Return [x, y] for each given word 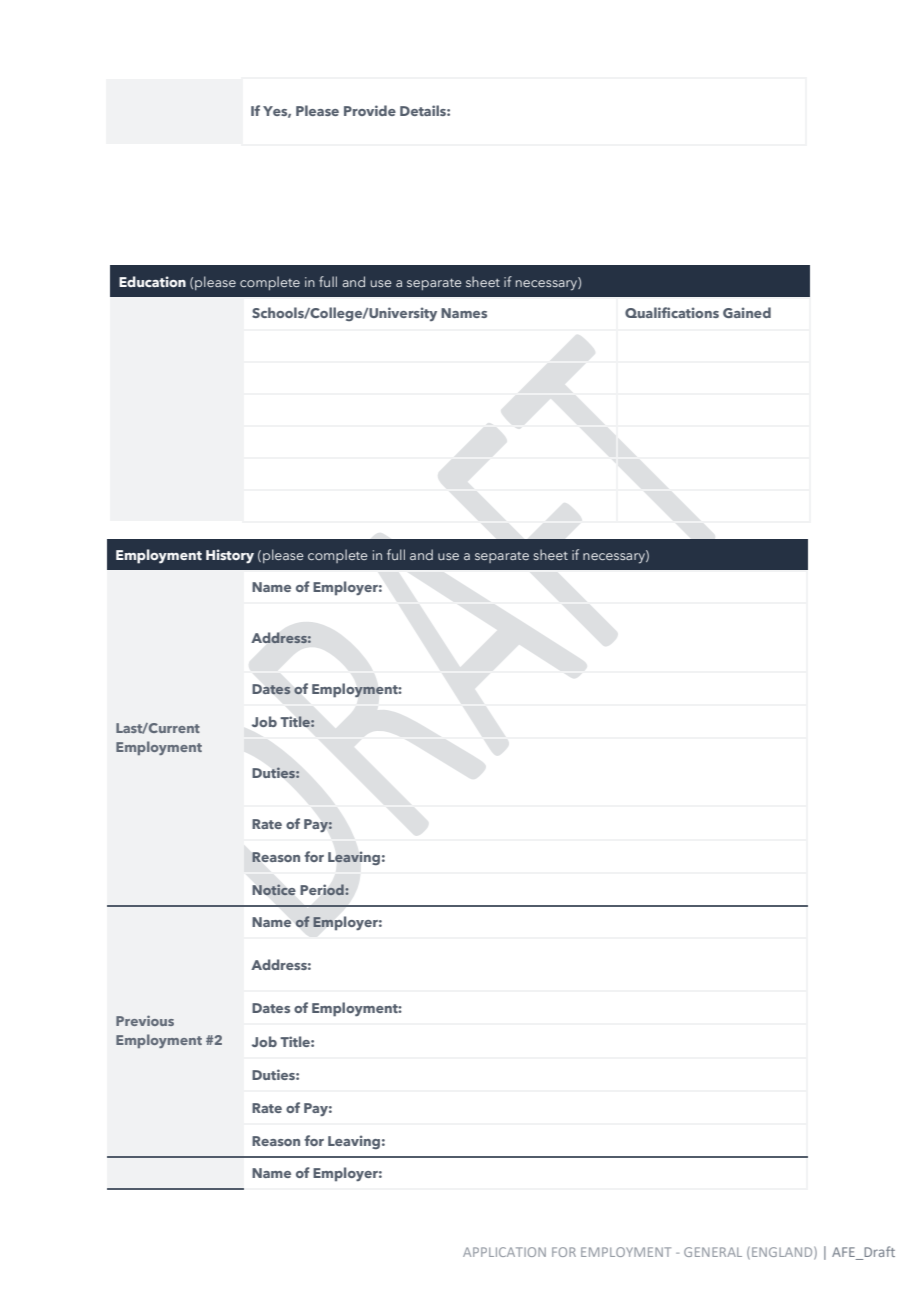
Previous [145, 1020]
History [230, 556]
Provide [370, 110]
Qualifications [672, 312]
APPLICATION [504, 1252]
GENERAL [713, 1252]
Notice [274, 889]
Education [152, 281]
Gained [747, 312]
